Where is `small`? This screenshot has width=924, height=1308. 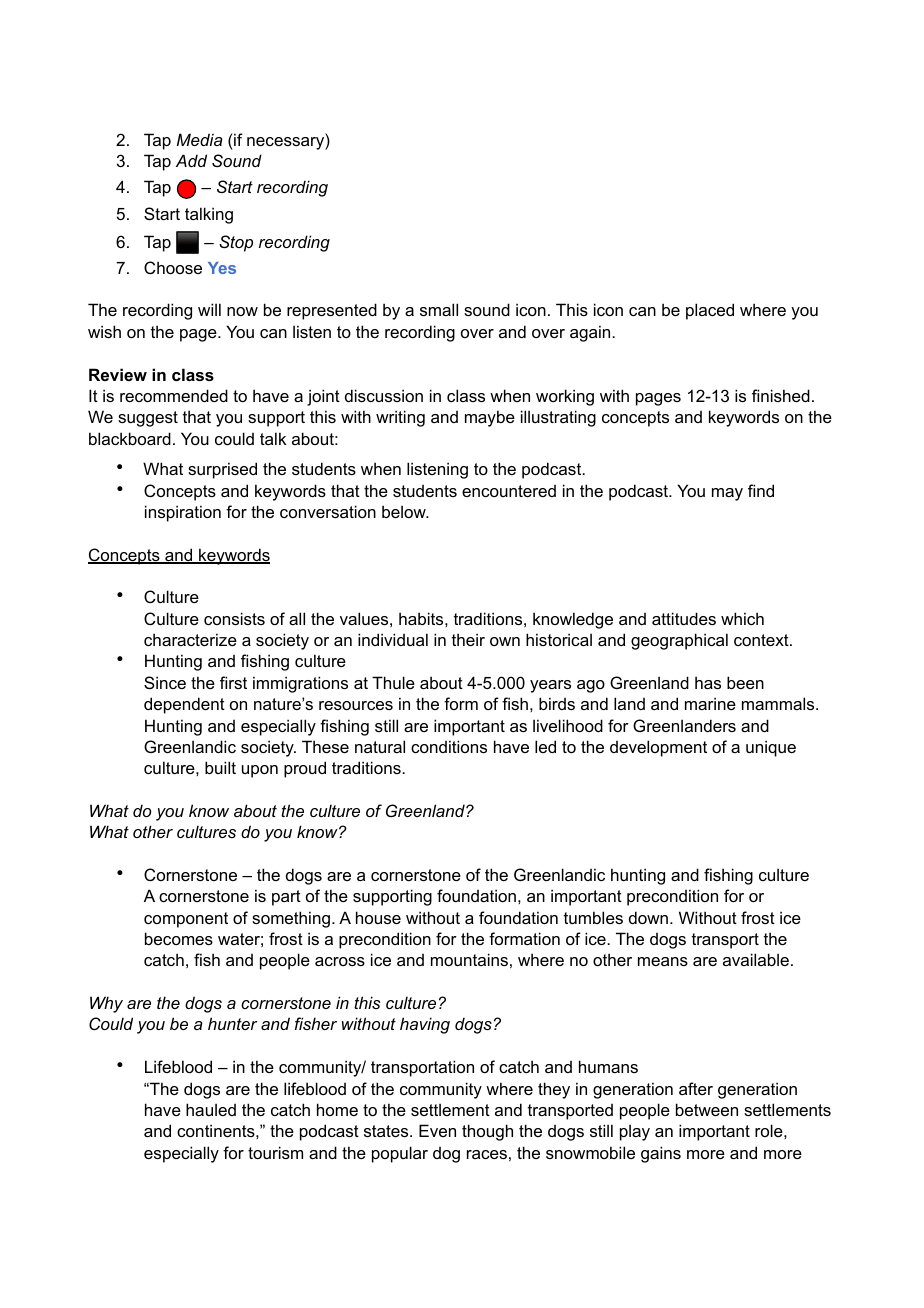
small is located at coordinates (439, 309).
